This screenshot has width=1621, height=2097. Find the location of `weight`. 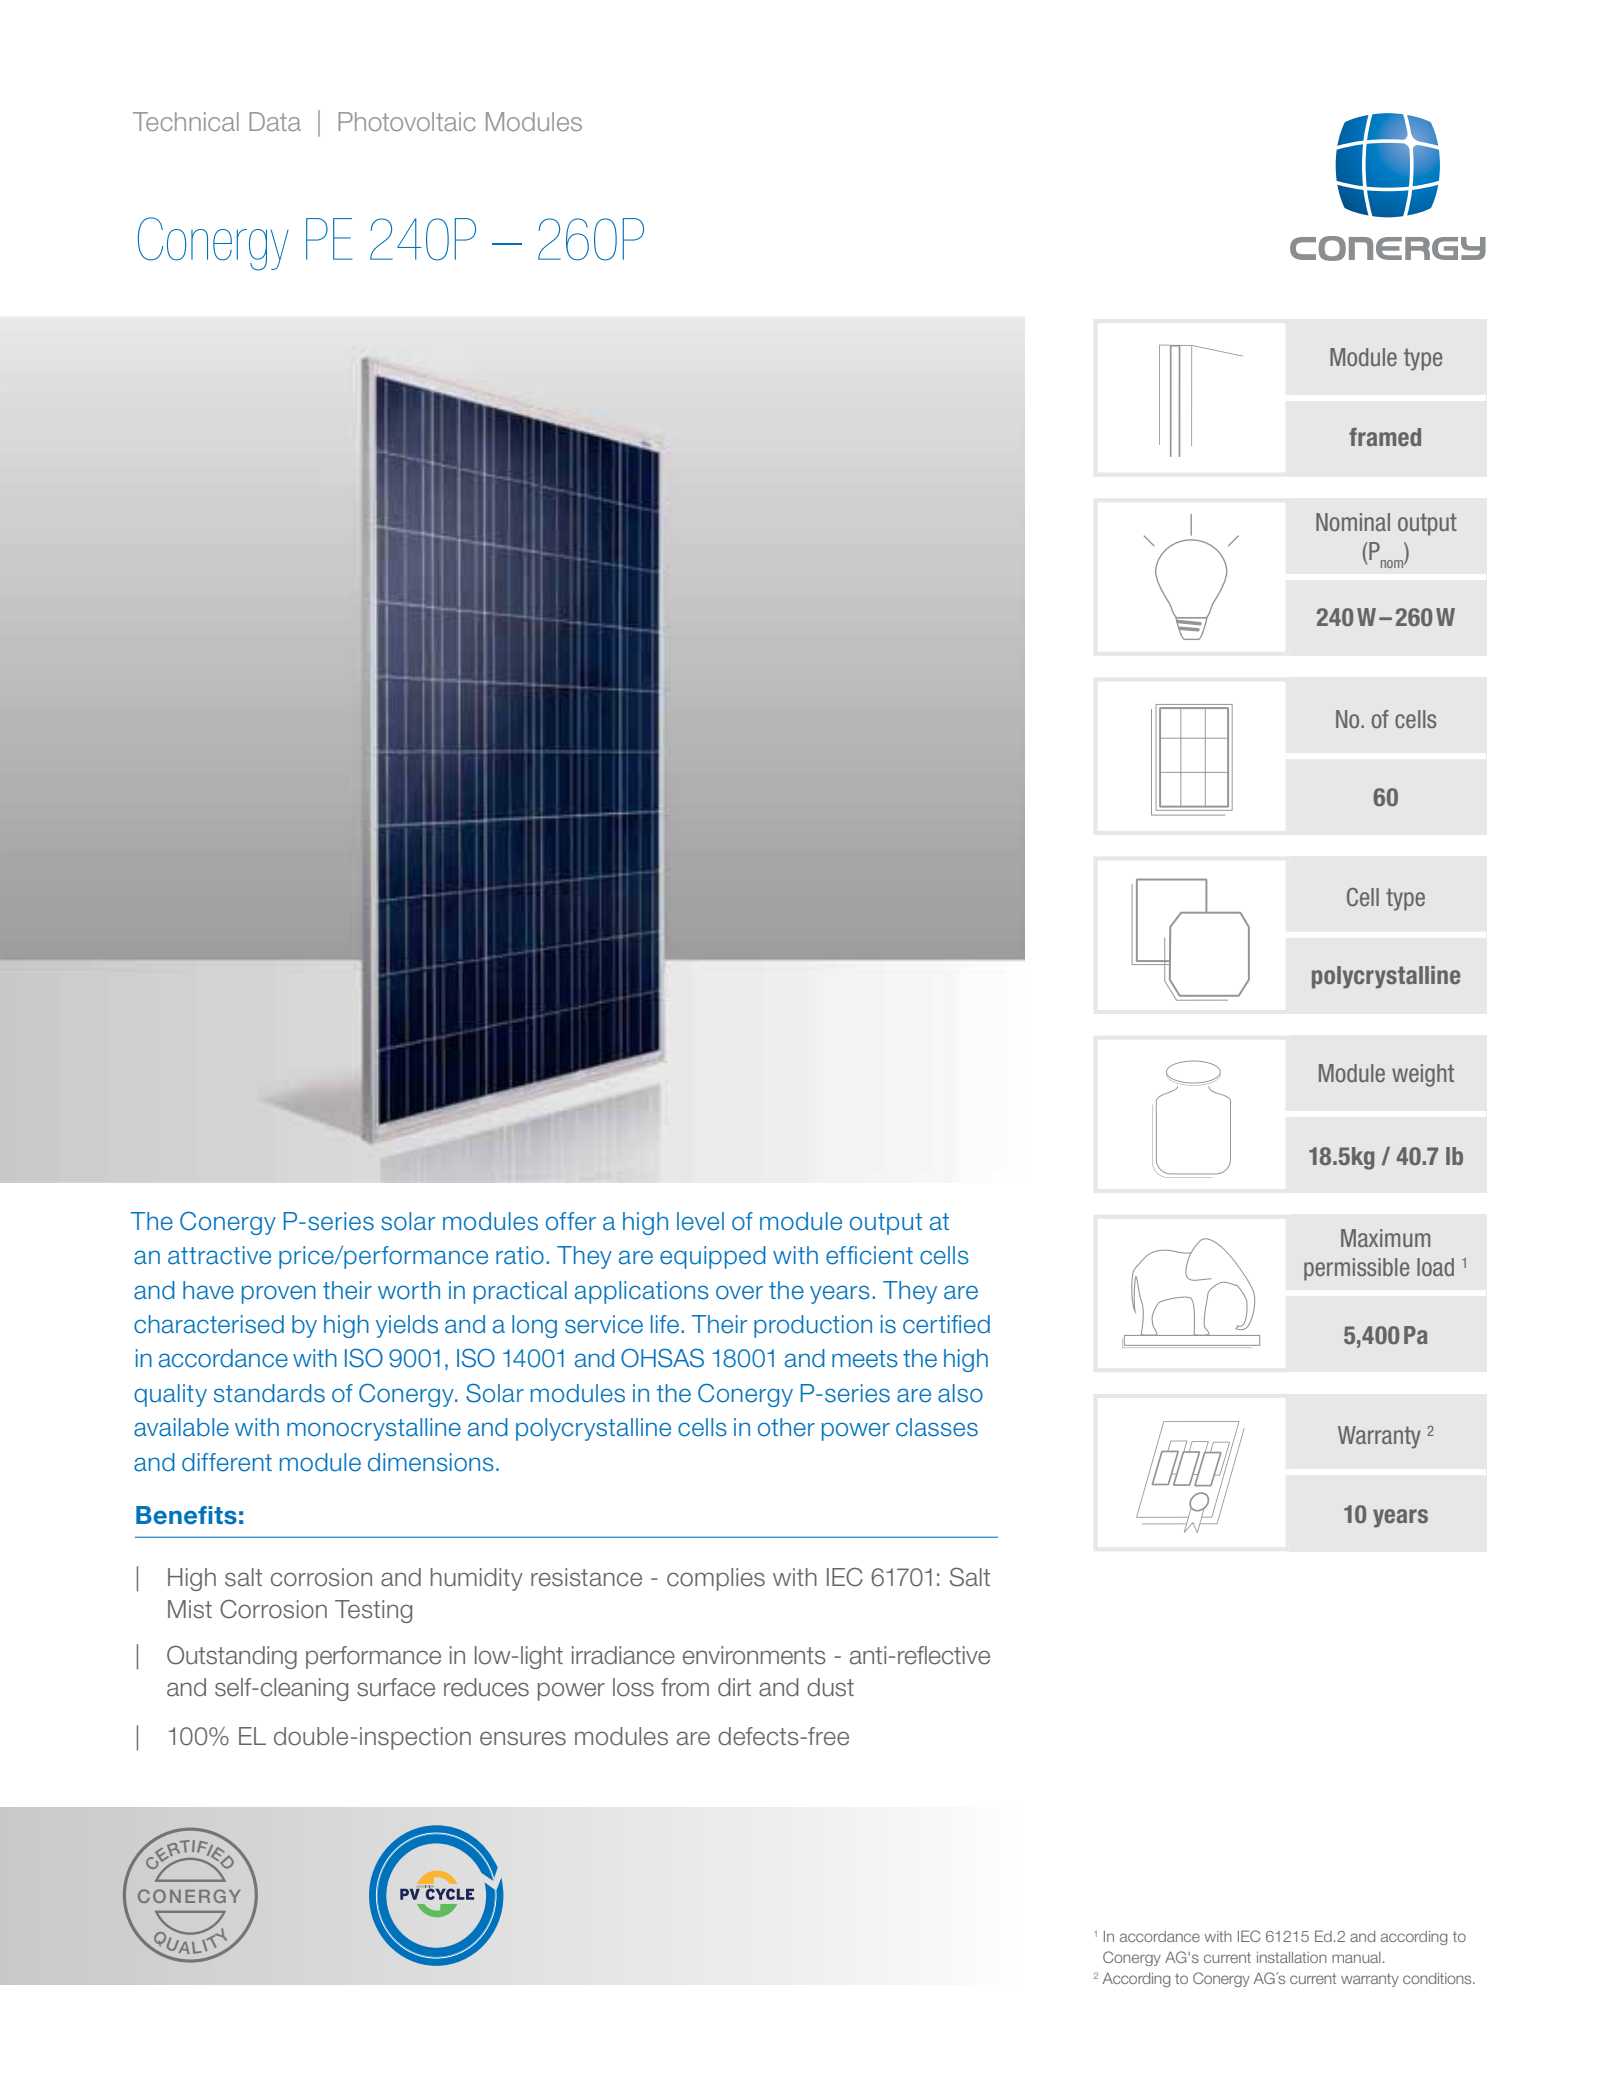

weight is located at coordinates (1423, 1075).
